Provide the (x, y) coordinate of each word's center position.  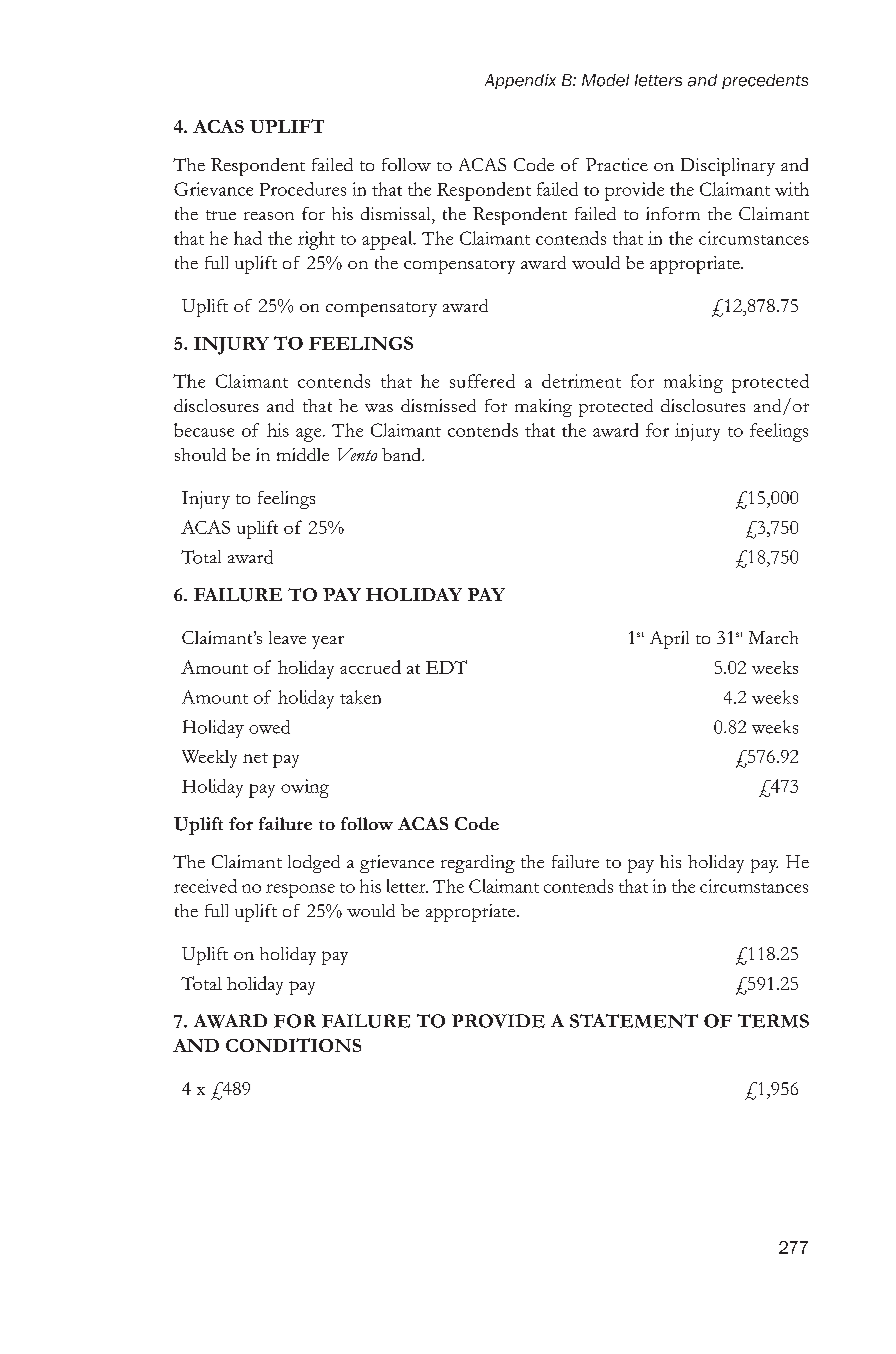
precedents (765, 81)
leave (287, 637)
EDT (446, 667)
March (773, 637)
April (669, 640)
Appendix (520, 81)
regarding (478, 864)
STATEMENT (634, 1021)
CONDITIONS (293, 1045)
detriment (581, 381)
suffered (482, 381)
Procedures (303, 189)
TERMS (773, 1021)
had (248, 238)
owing (305, 788)
